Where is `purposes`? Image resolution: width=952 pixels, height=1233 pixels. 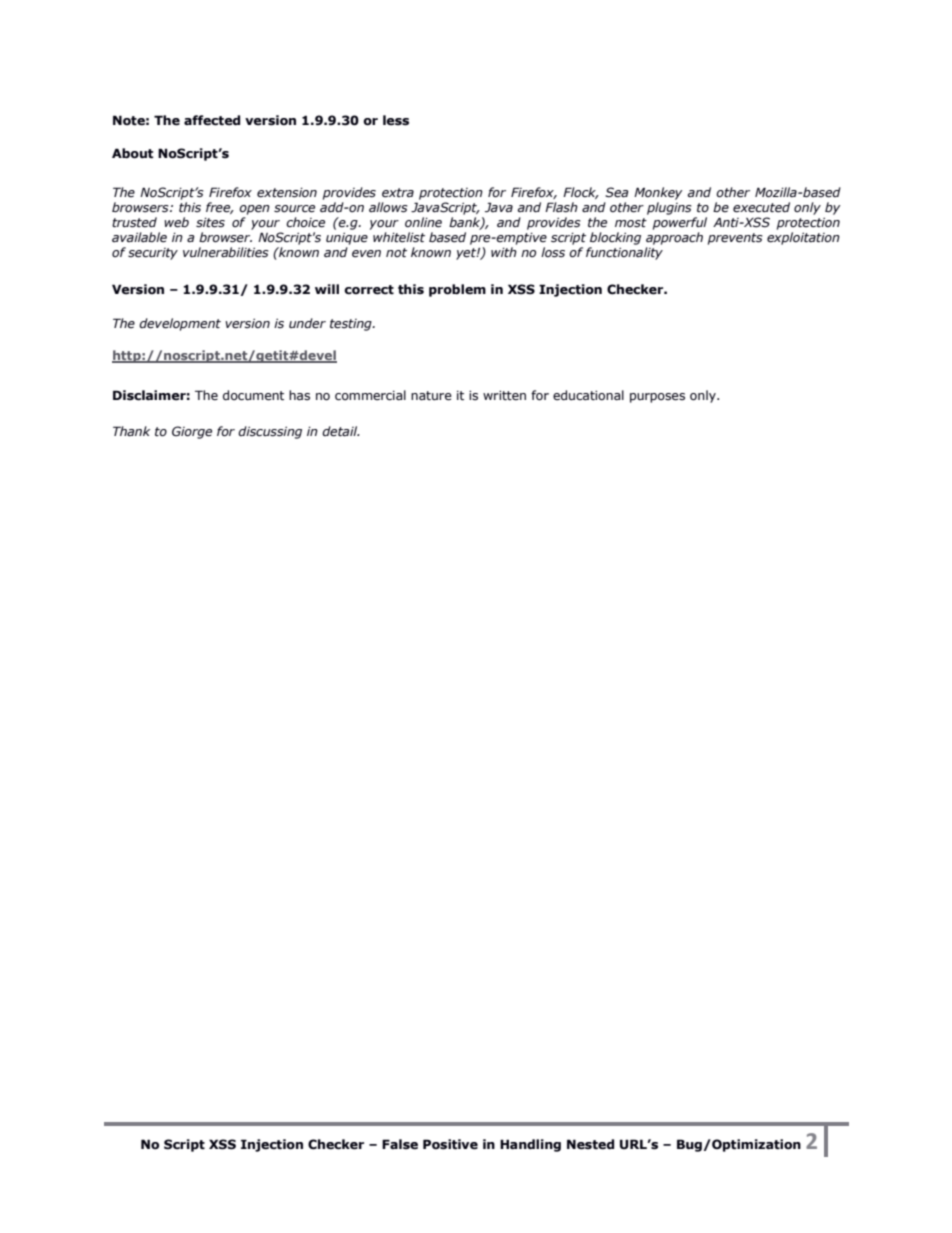
purposes is located at coordinates (657, 398).
